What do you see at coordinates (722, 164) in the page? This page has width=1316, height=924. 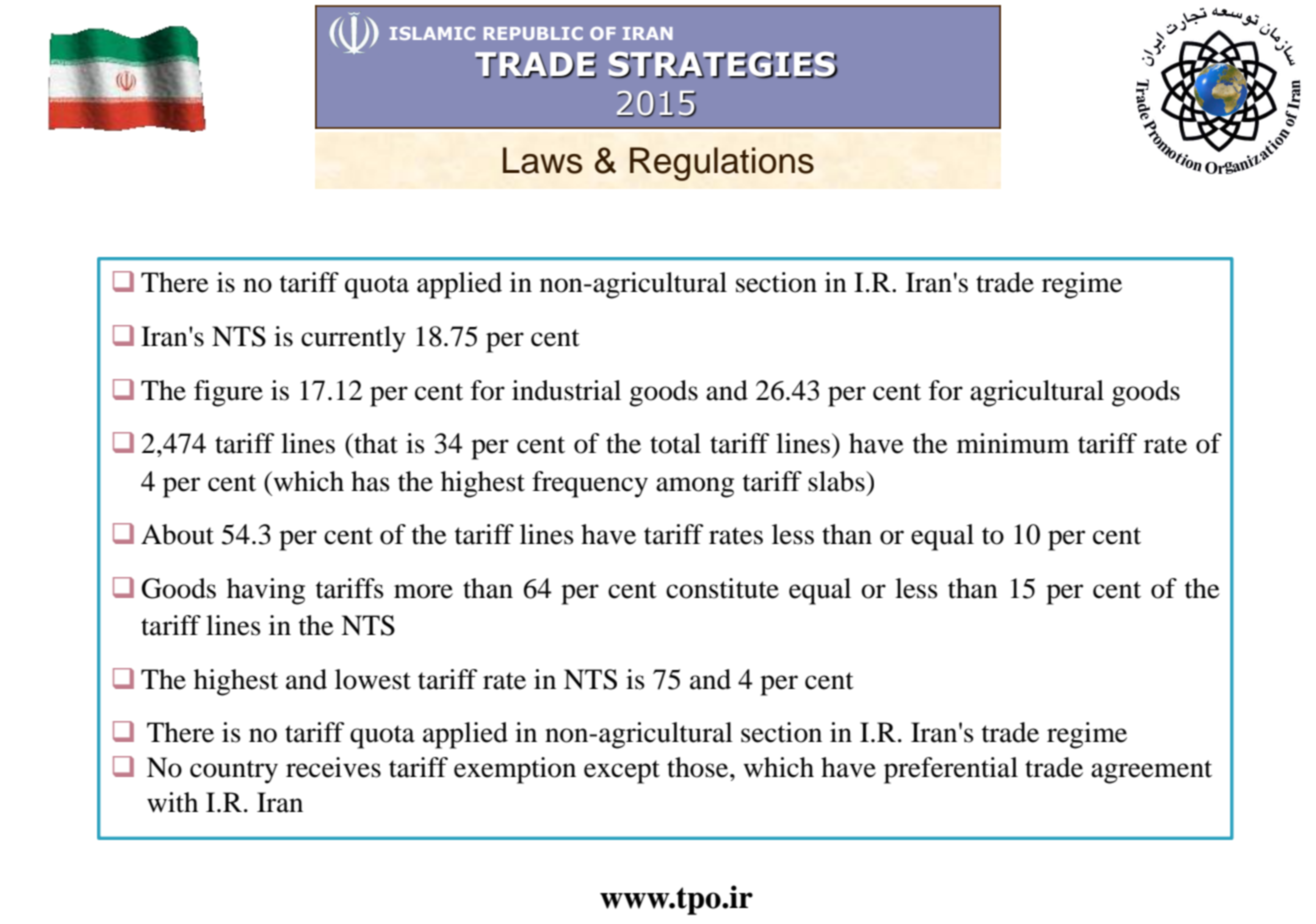 I see `Regulations` at bounding box center [722, 164].
